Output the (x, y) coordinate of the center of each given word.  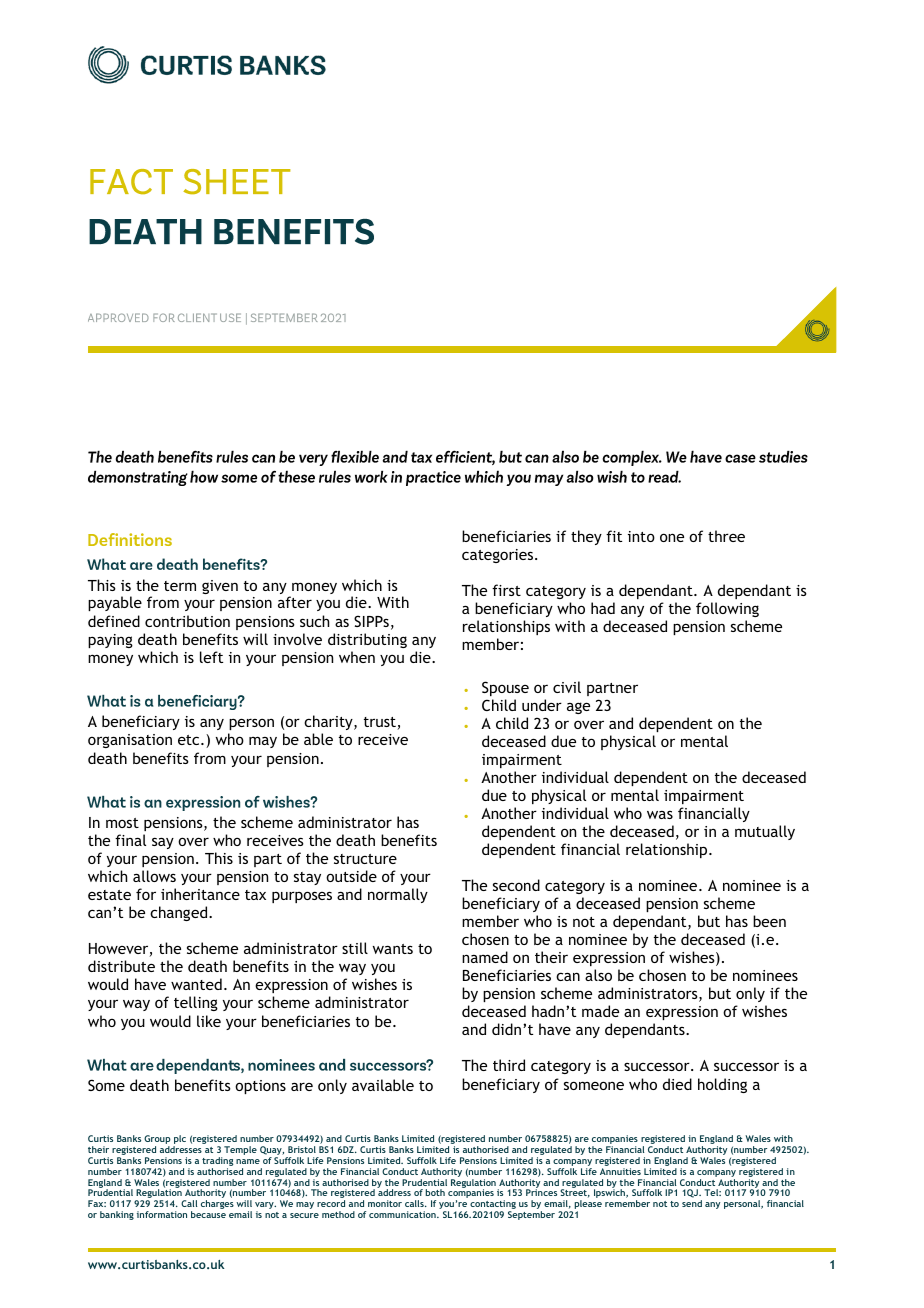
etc (190, 740)
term (180, 586)
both (435, 1192)
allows (154, 876)
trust (381, 723)
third (509, 1065)
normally (398, 895)
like (209, 1021)
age (578, 708)
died (677, 1084)
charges (217, 1204)
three (726, 536)
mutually (765, 832)
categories (499, 556)
